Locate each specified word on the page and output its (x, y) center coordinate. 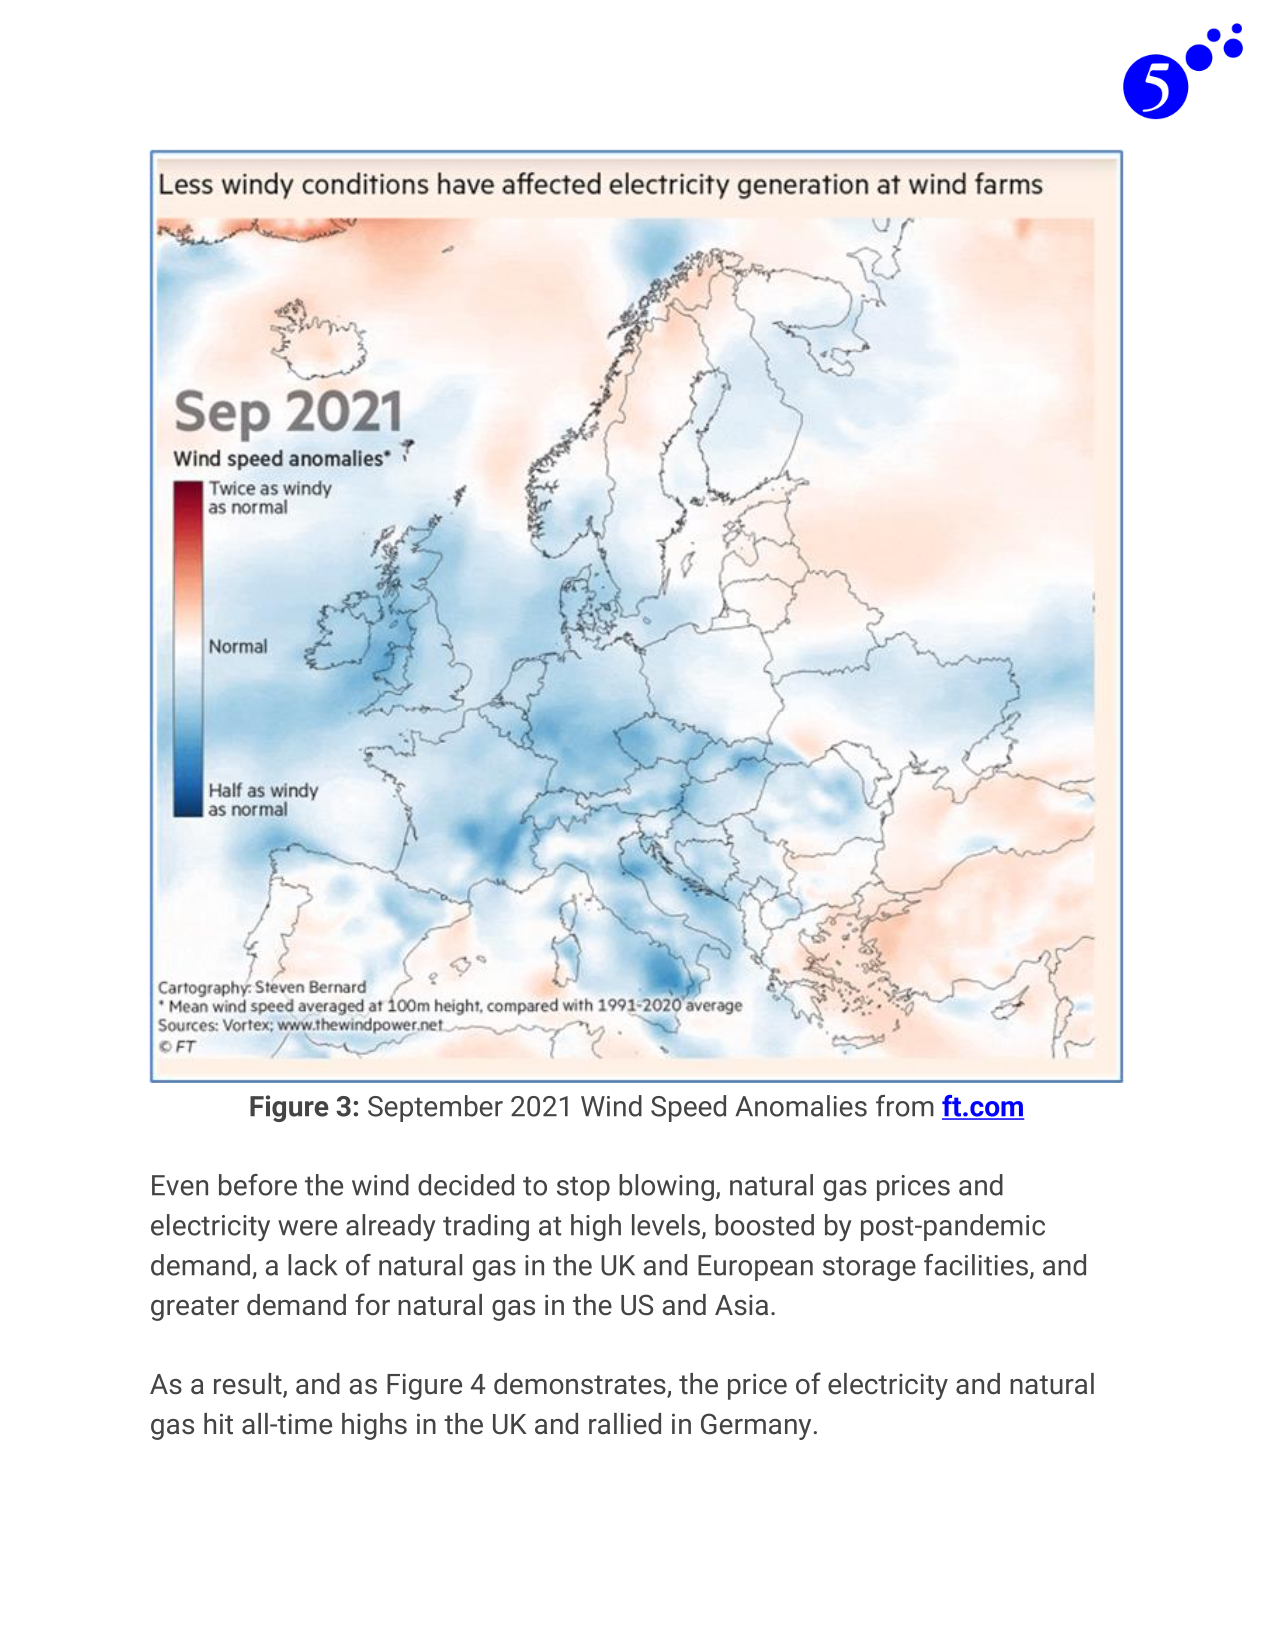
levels (666, 1225)
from (905, 1106)
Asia (741, 1305)
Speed (688, 1108)
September (435, 1108)
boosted (764, 1225)
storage (869, 1268)
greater (195, 1308)
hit (218, 1424)
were (307, 1228)
